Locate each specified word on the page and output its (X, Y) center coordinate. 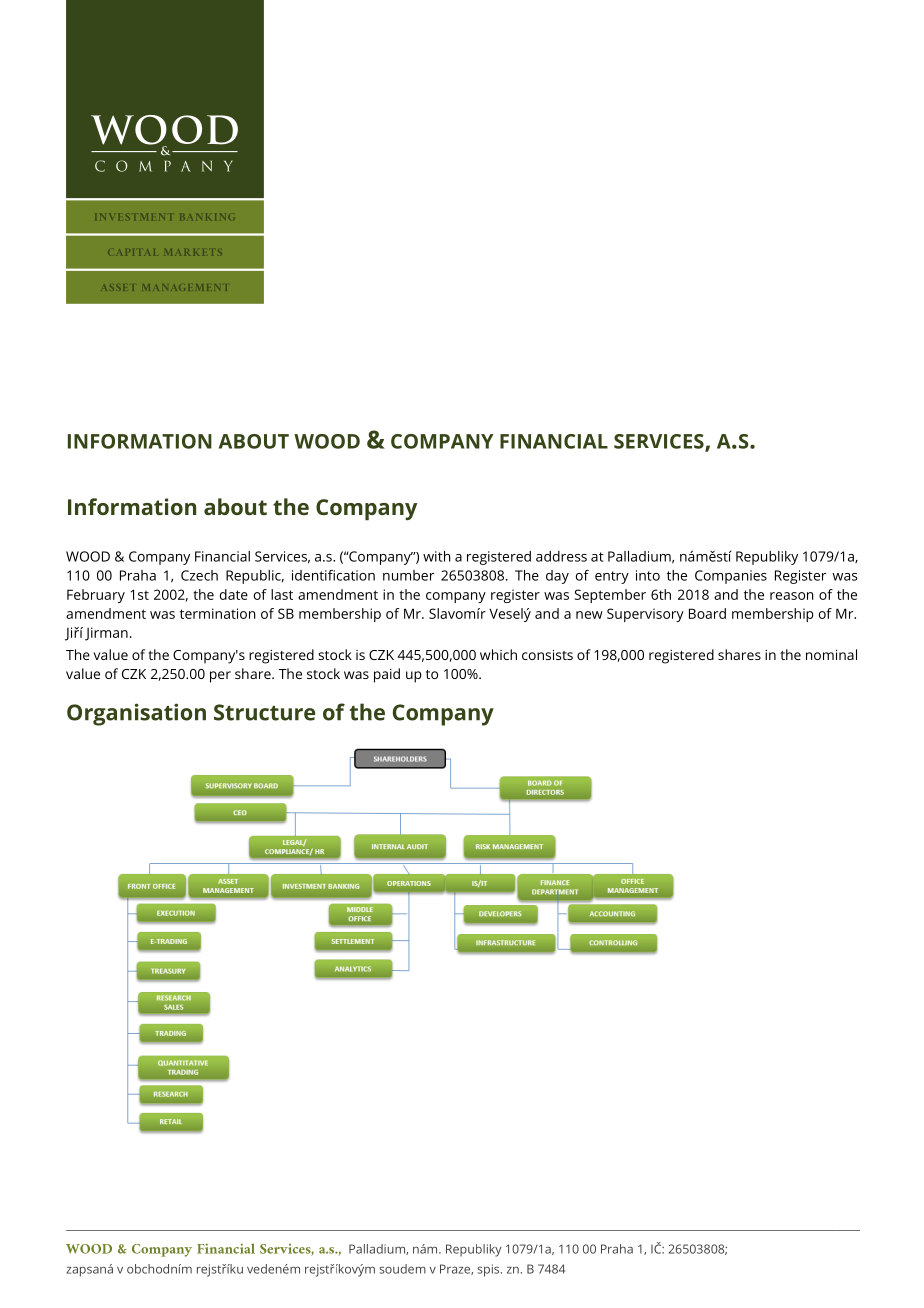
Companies (731, 577)
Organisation (136, 714)
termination (218, 613)
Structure (264, 712)
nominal (831, 654)
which (498, 654)
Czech (199, 575)
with (437, 556)
